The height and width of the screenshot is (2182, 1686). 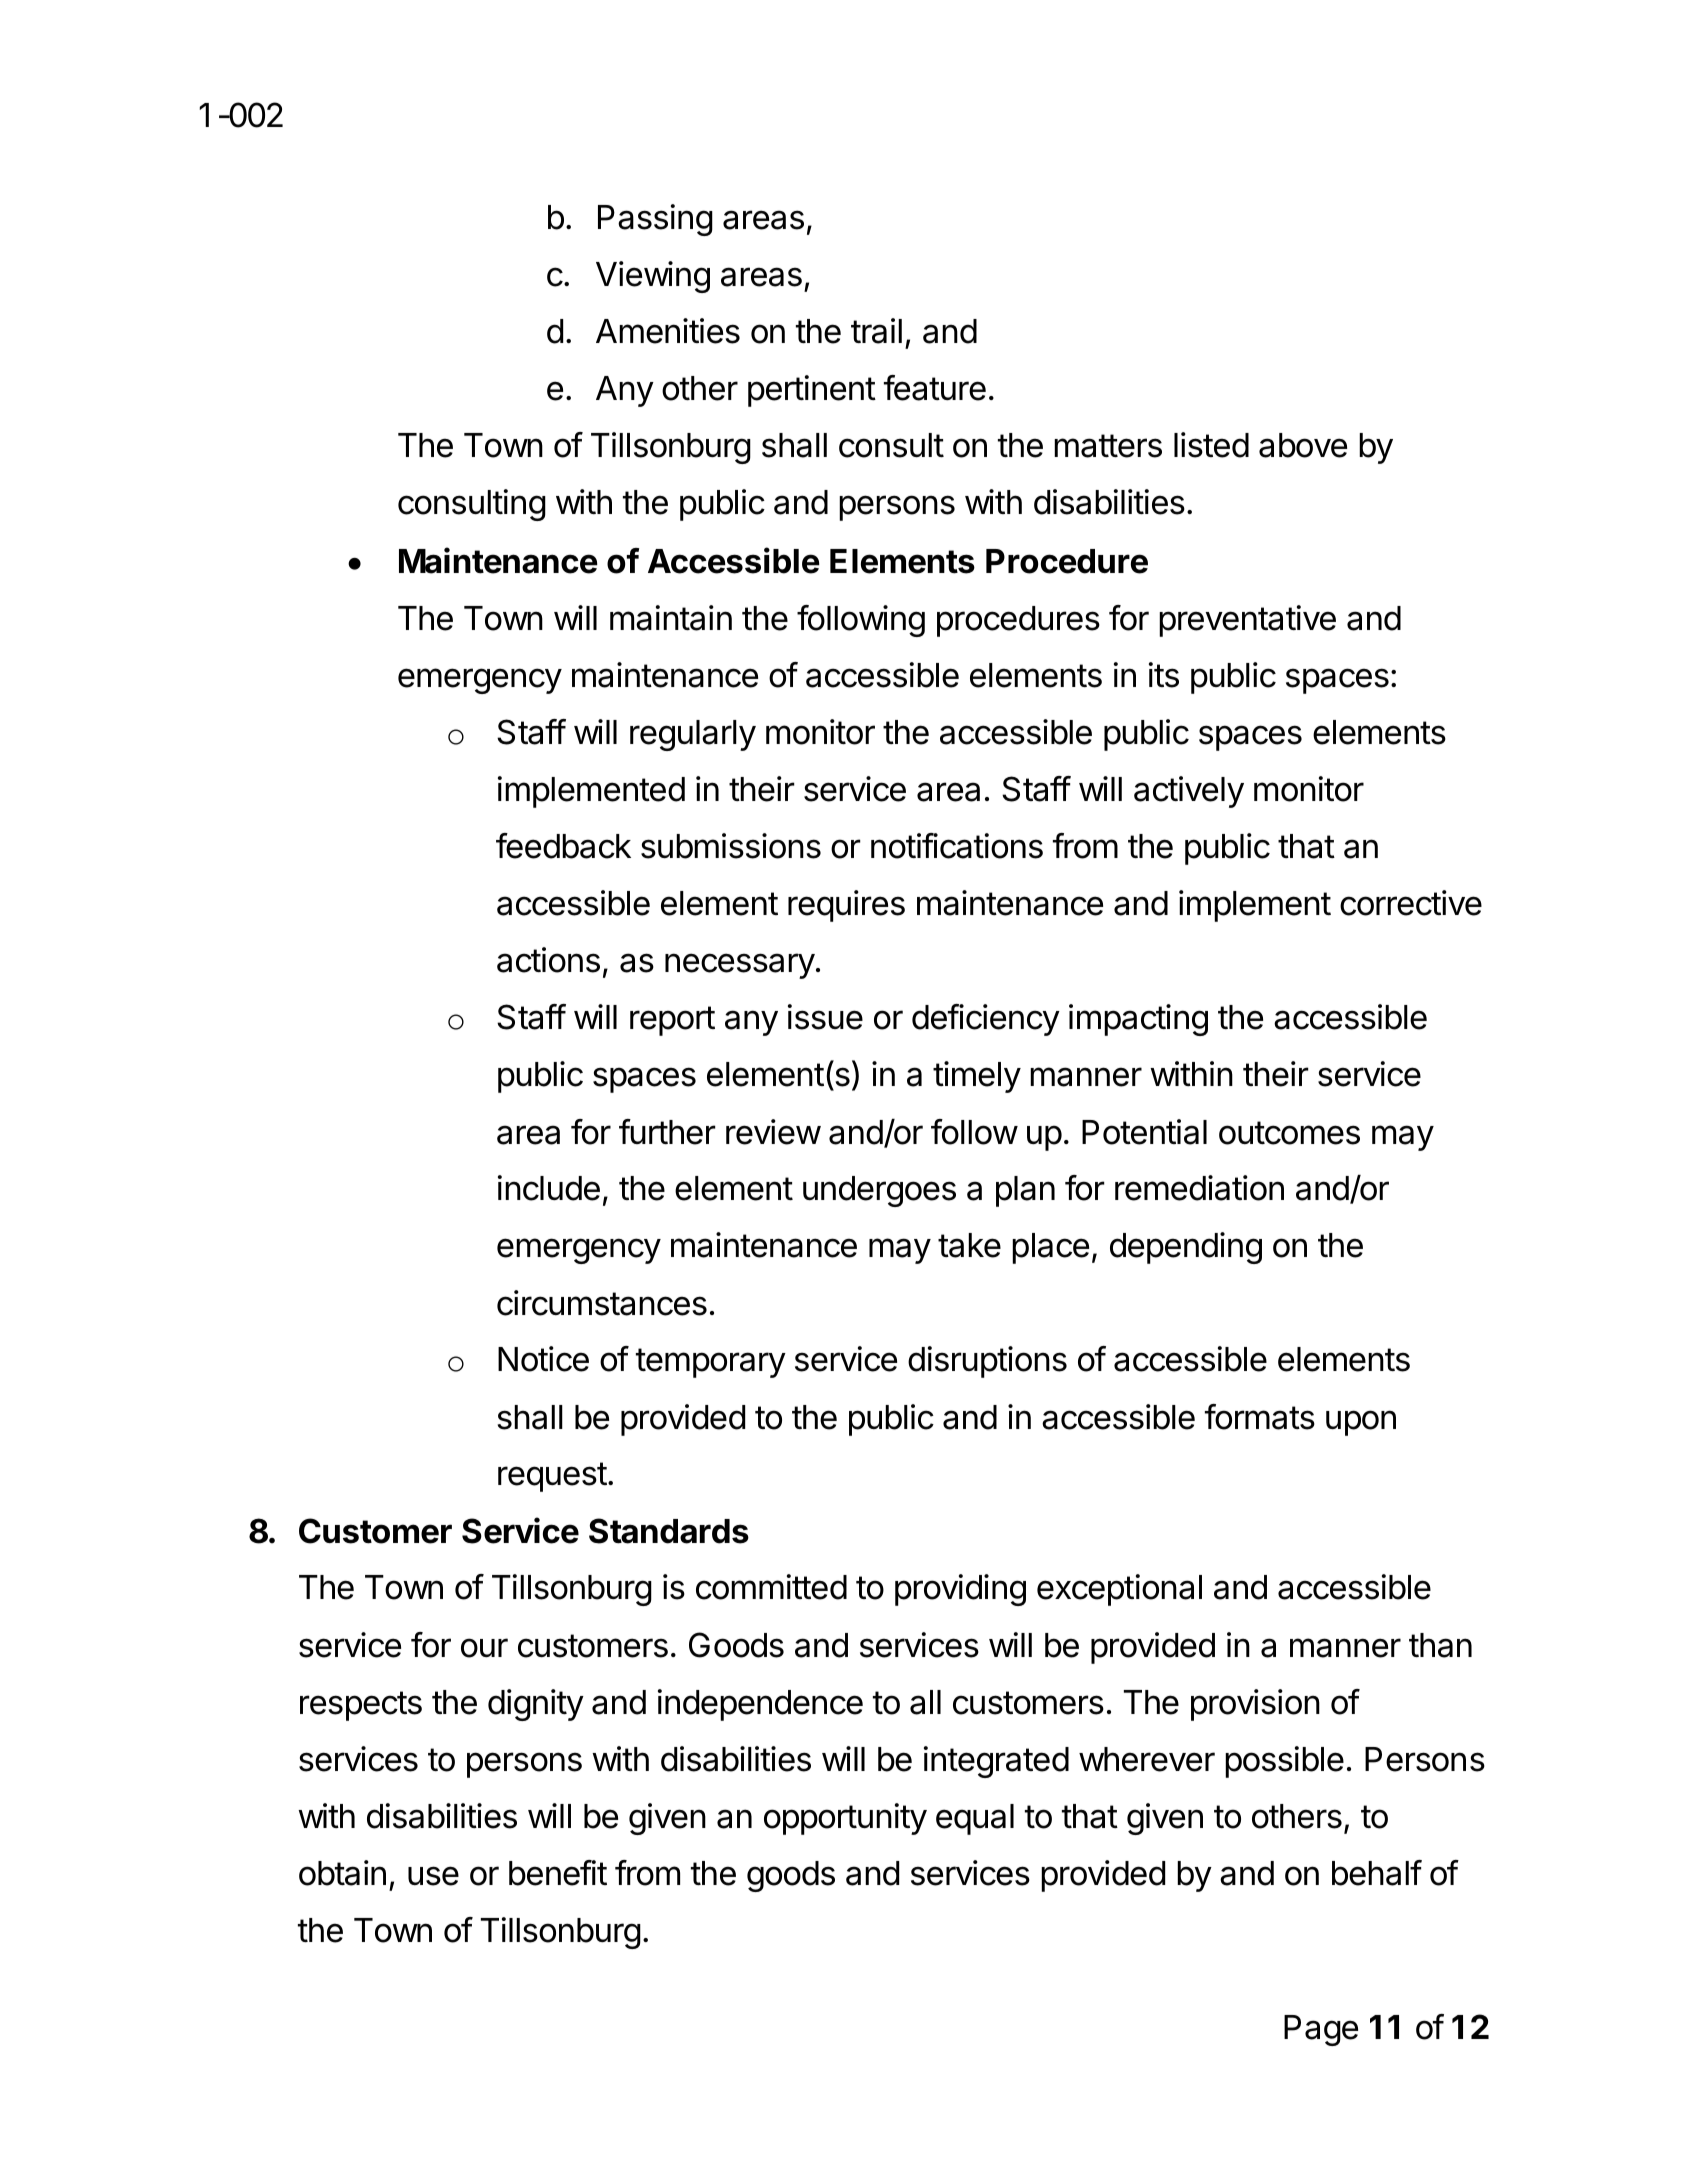 I want to click on use, so click(x=433, y=1876).
